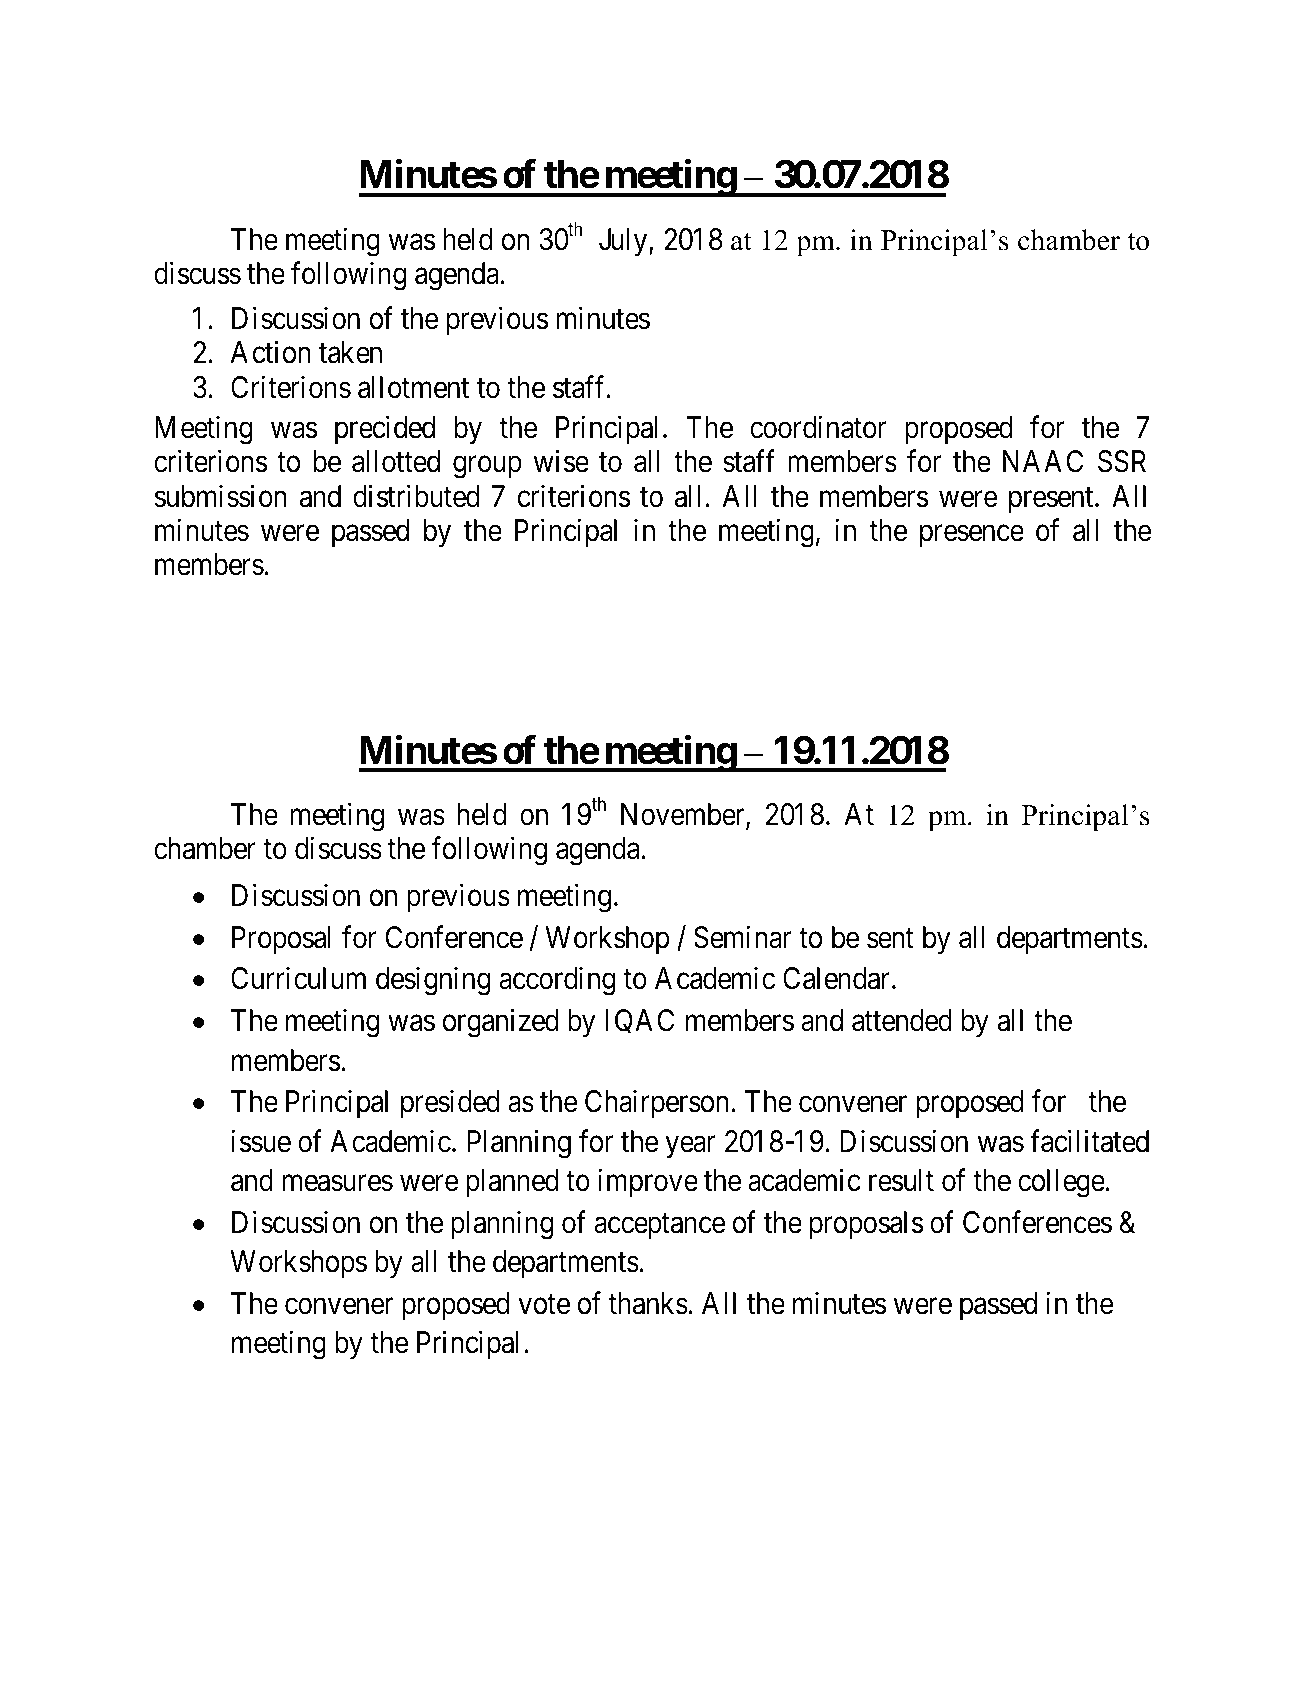 The image size is (1304, 1687). I want to click on thanks, so click(648, 1303).
